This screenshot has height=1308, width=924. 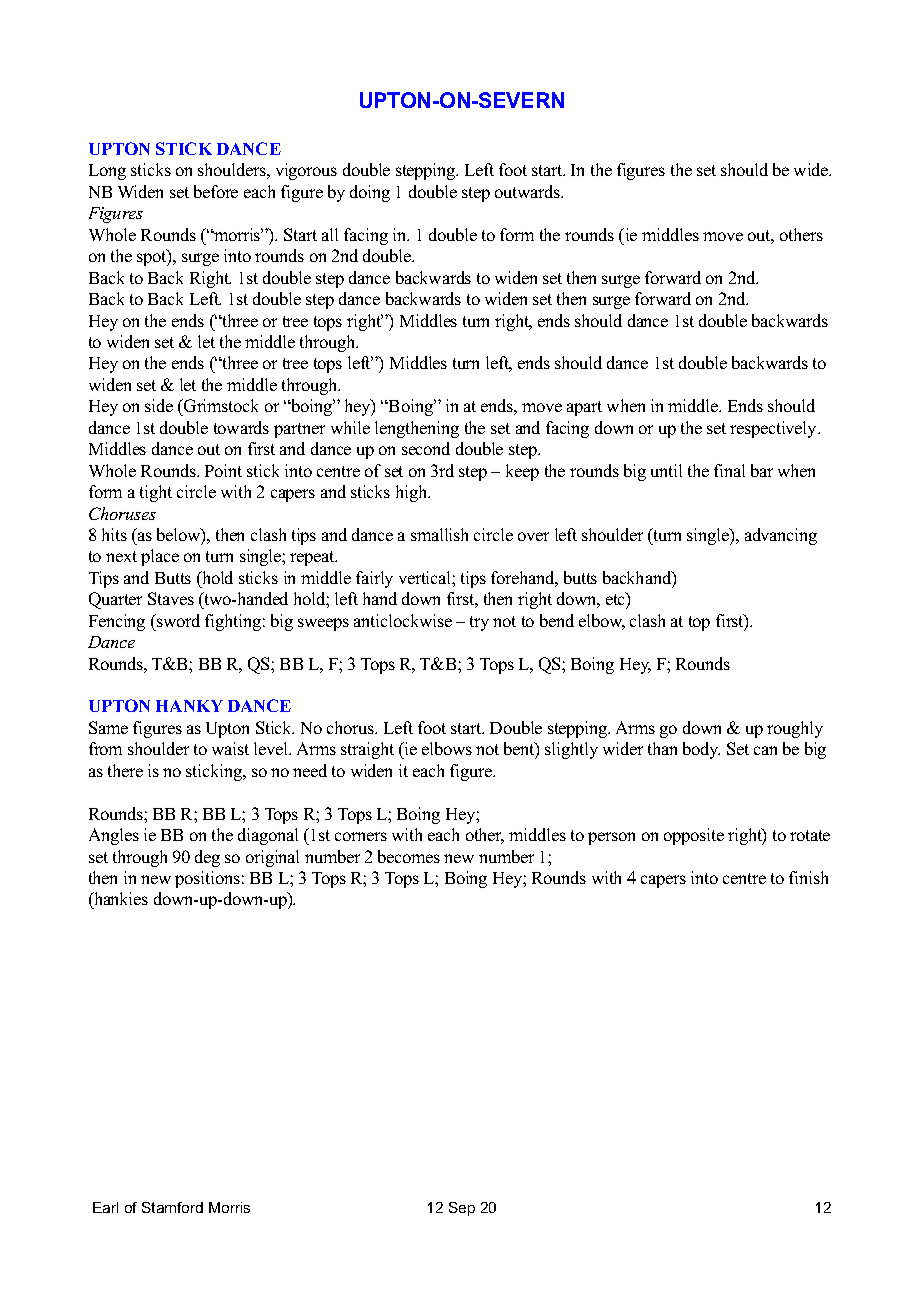 I want to click on before, so click(x=216, y=191).
